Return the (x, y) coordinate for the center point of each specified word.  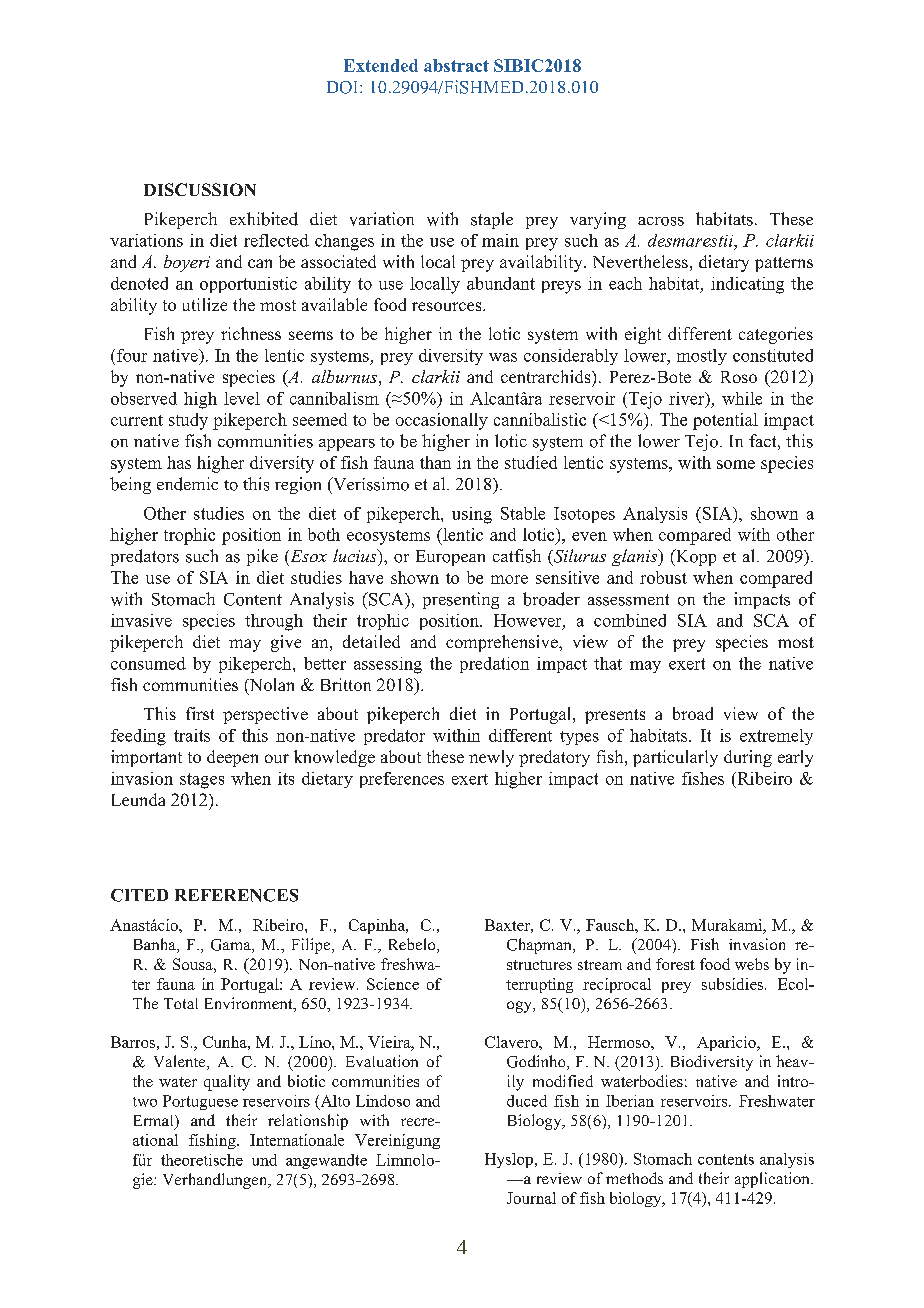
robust (663, 577)
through (274, 622)
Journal (531, 1198)
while (742, 398)
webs (752, 964)
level (242, 398)
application (773, 1180)
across (661, 221)
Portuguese (200, 1102)
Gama (232, 946)
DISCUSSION (200, 189)
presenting (461, 600)
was (503, 357)
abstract (456, 65)
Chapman (540, 946)
